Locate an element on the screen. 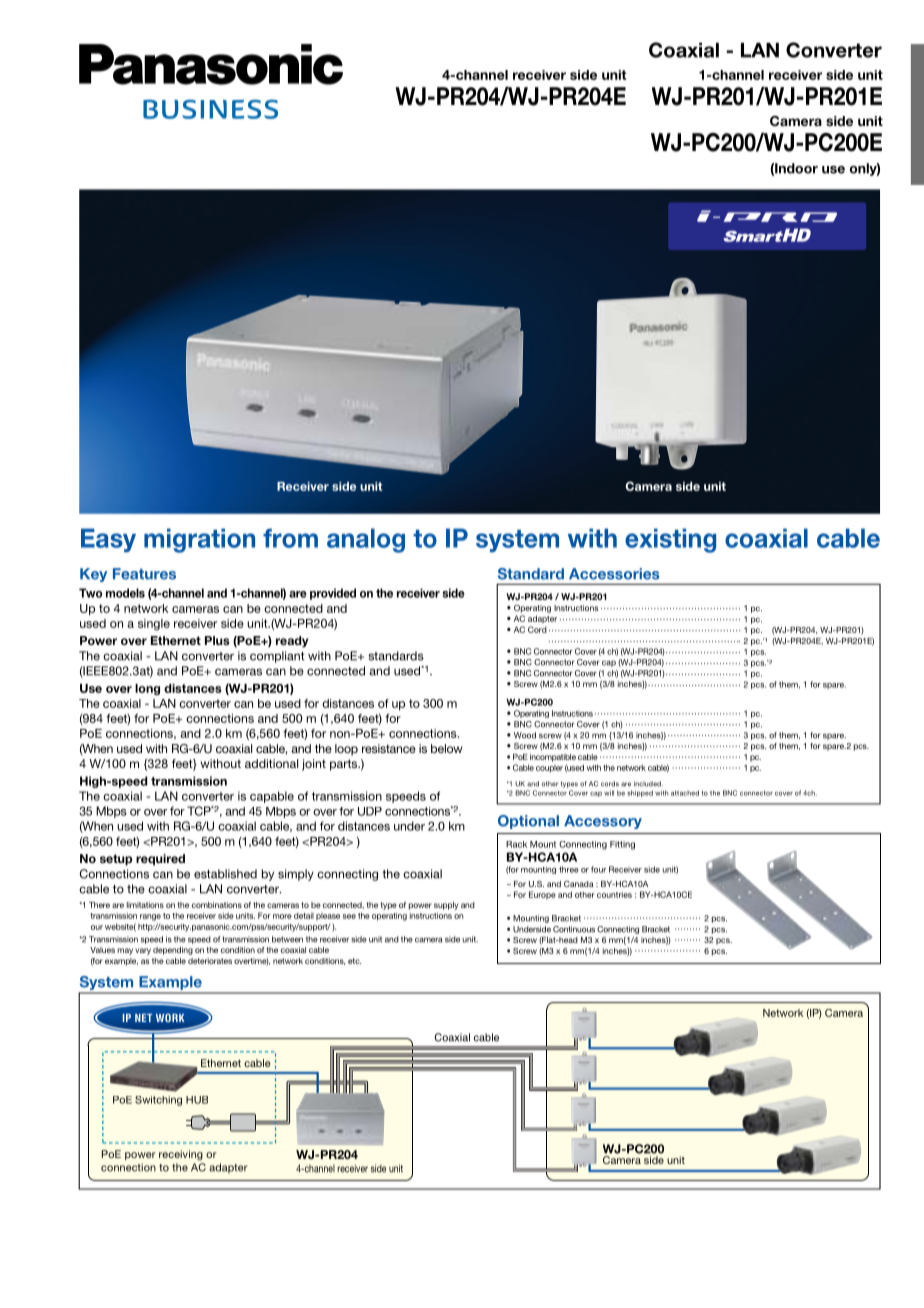 The width and height of the screenshot is (924, 1308). see is located at coordinates (349, 916).
